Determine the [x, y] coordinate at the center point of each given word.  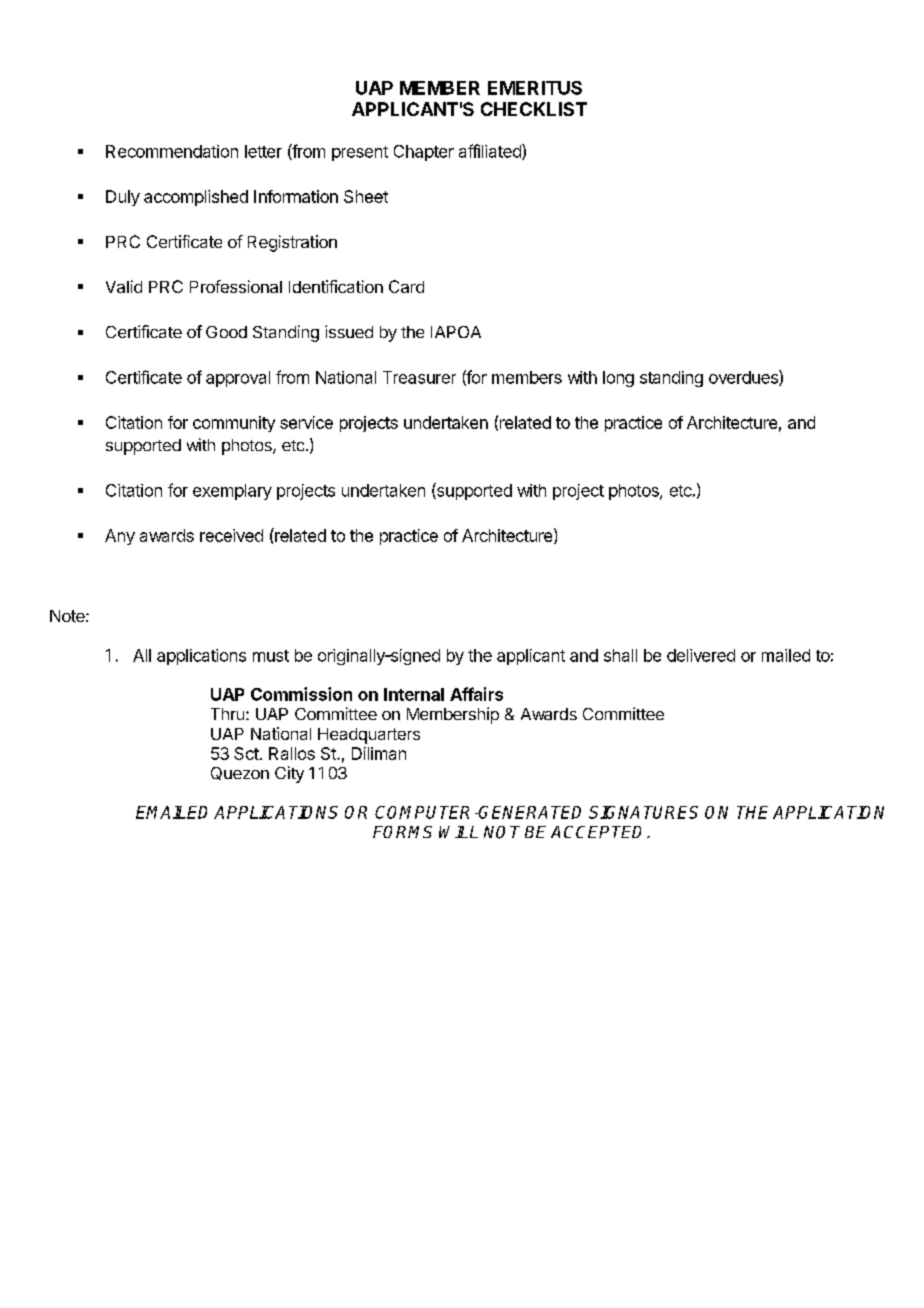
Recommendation [172, 151]
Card [406, 286]
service [306, 422]
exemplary [232, 492]
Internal [414, 694]
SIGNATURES [643, 812]
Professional [236, 286]
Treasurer [419, 377]
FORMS [402, 832]
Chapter [424, 153]
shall [620, 655]
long [618, 379]
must [271, 656]
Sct [246, 753]
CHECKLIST [534, 109]
